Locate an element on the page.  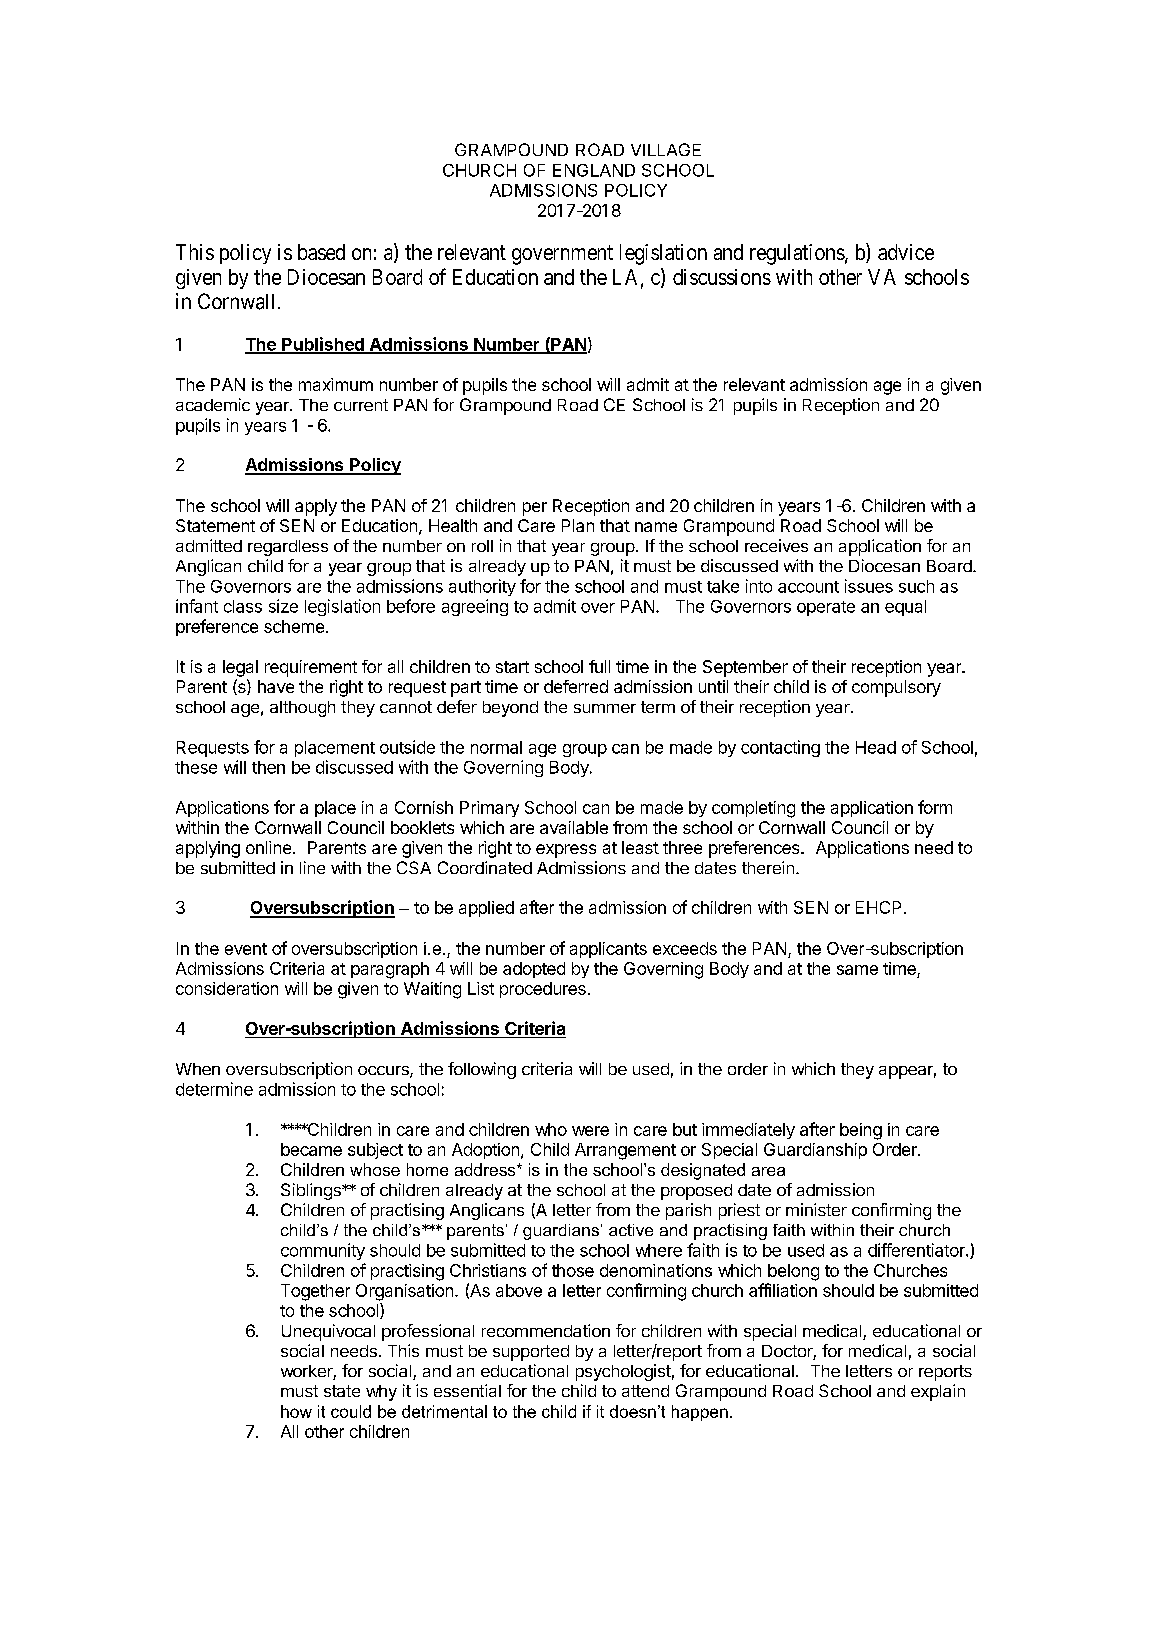
based is located at coordinates (321, 252).
